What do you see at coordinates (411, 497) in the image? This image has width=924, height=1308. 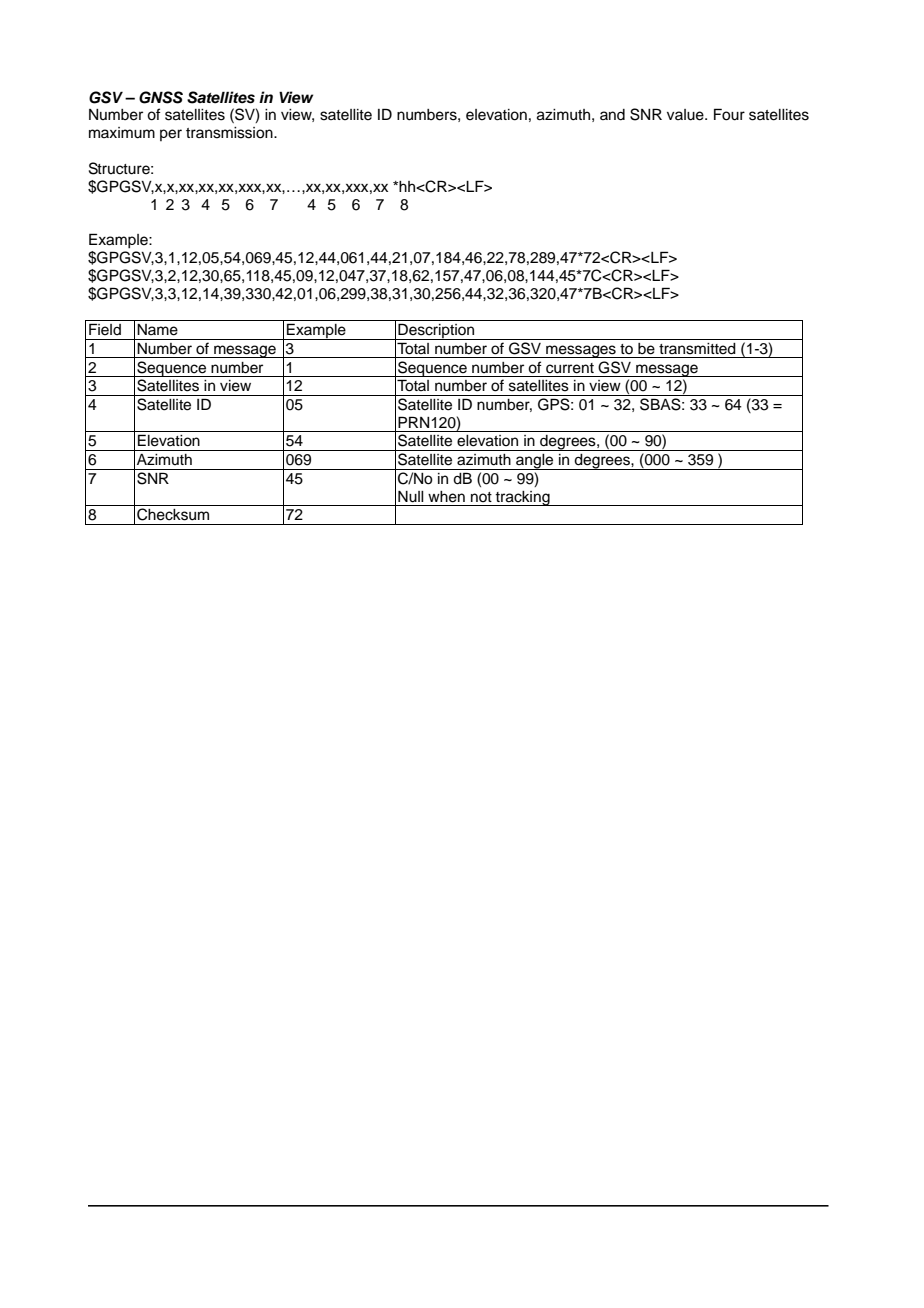 I see `Null` at bounding box center [411, 497].
